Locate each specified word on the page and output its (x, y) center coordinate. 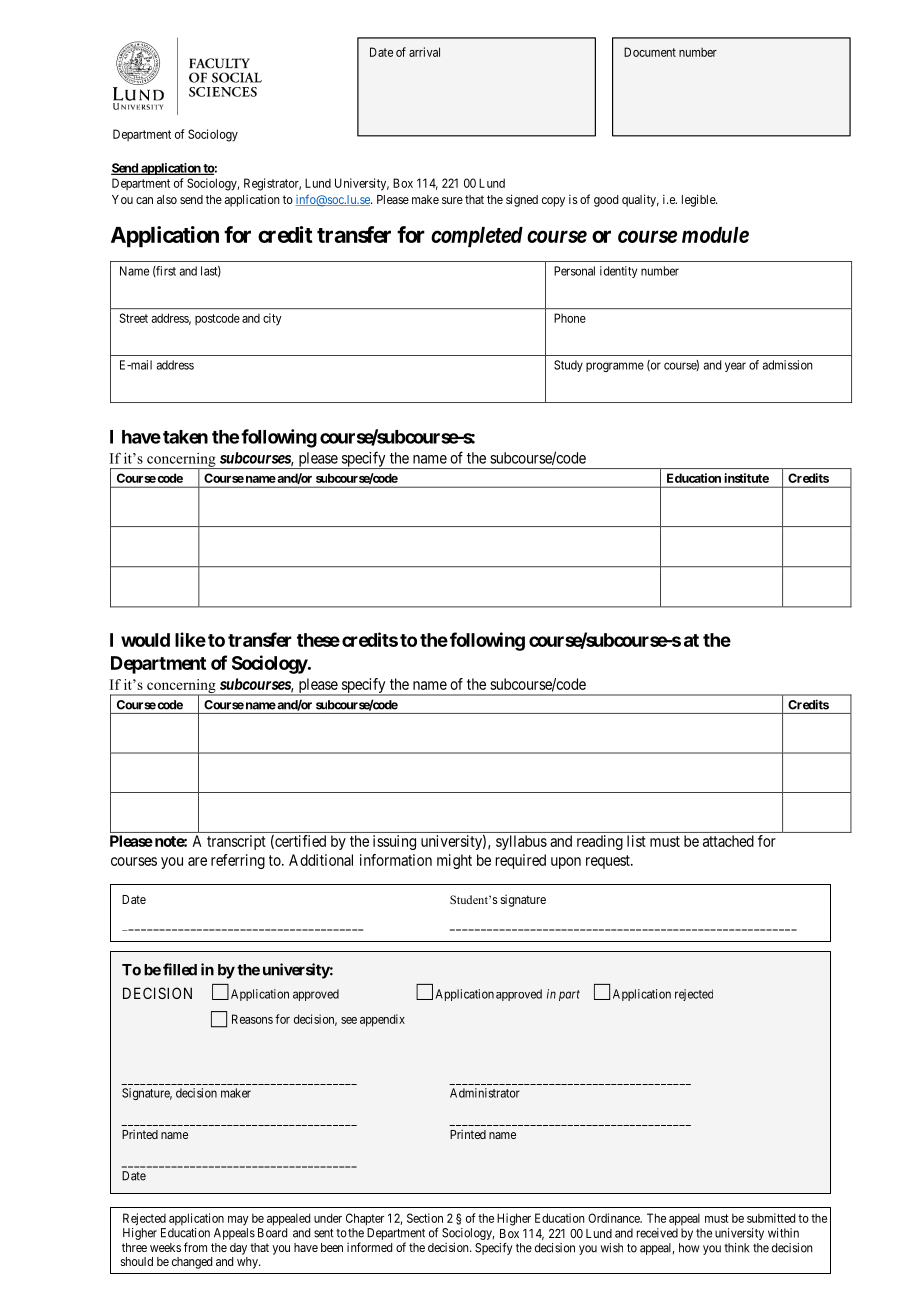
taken (185, 437)
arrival (424, 52)
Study (568, 366)
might (454, 861)
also (167, 199)
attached (728, 841)
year (735, 367)
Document (650, 52)
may (238, 1221)
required (521, 861)
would (145, 640)
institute (746, 478)
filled (180, 969)
